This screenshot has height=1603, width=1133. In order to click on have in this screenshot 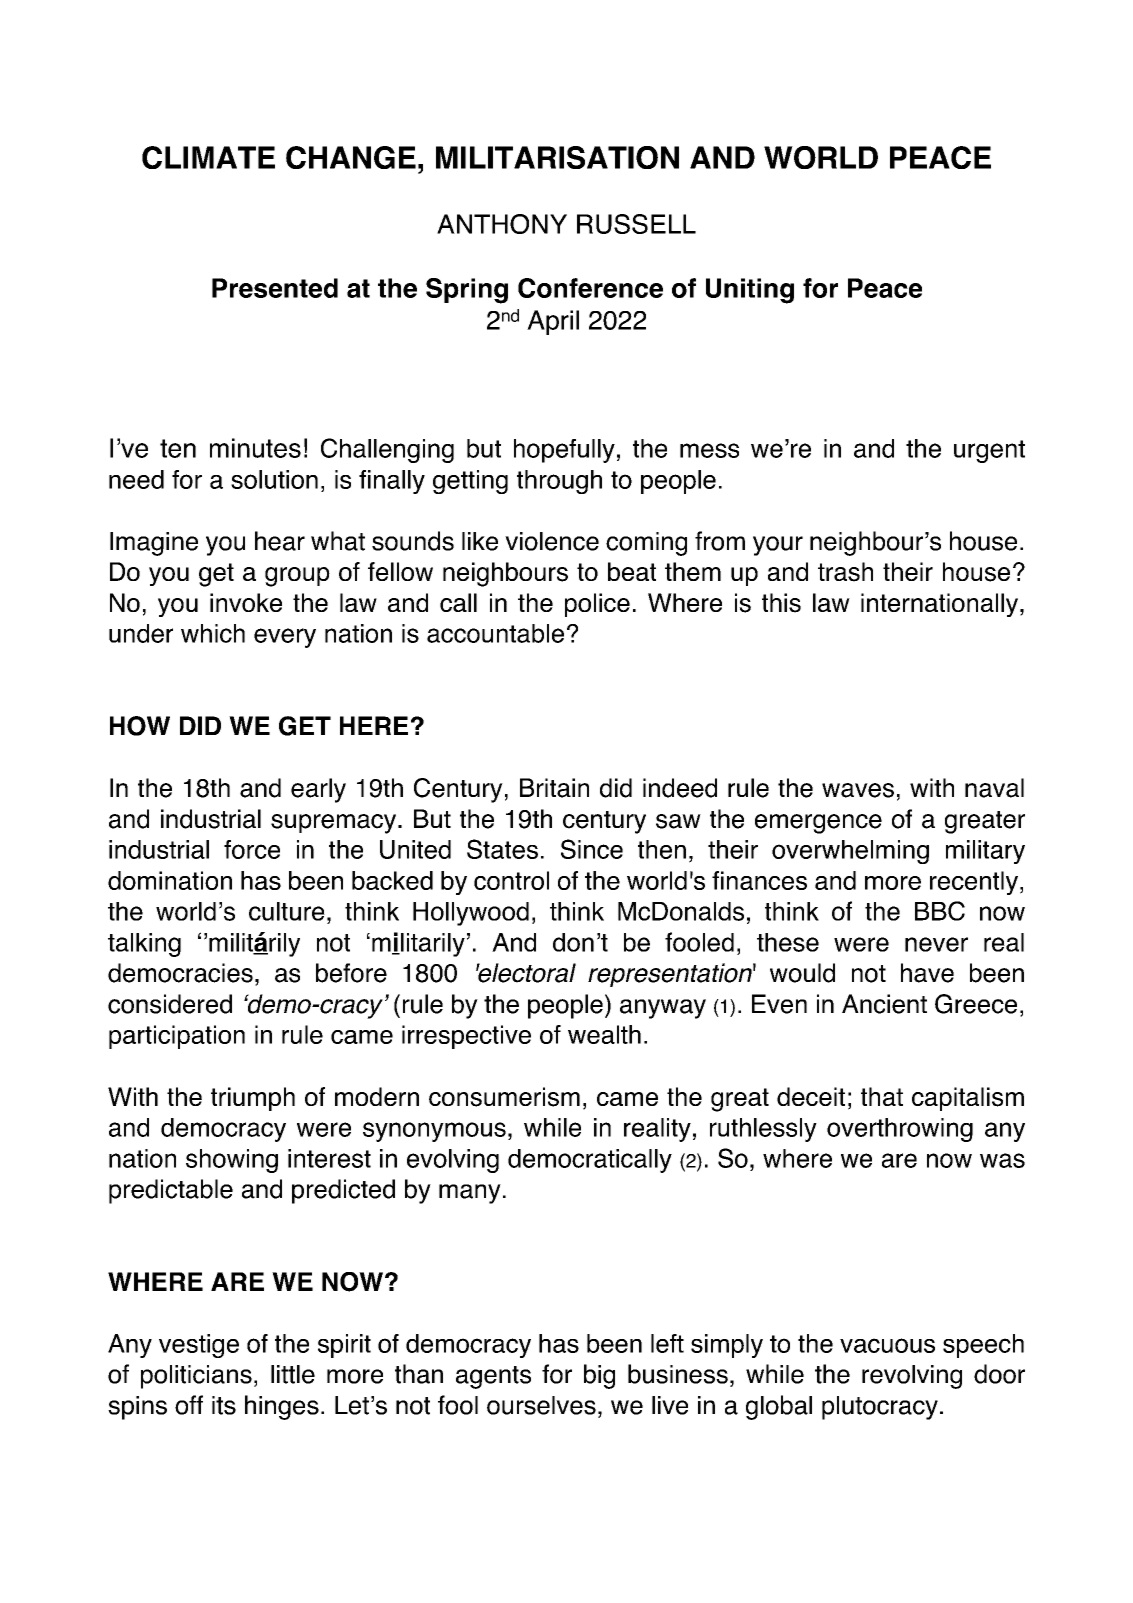, I will do `click(927, 973)`.
